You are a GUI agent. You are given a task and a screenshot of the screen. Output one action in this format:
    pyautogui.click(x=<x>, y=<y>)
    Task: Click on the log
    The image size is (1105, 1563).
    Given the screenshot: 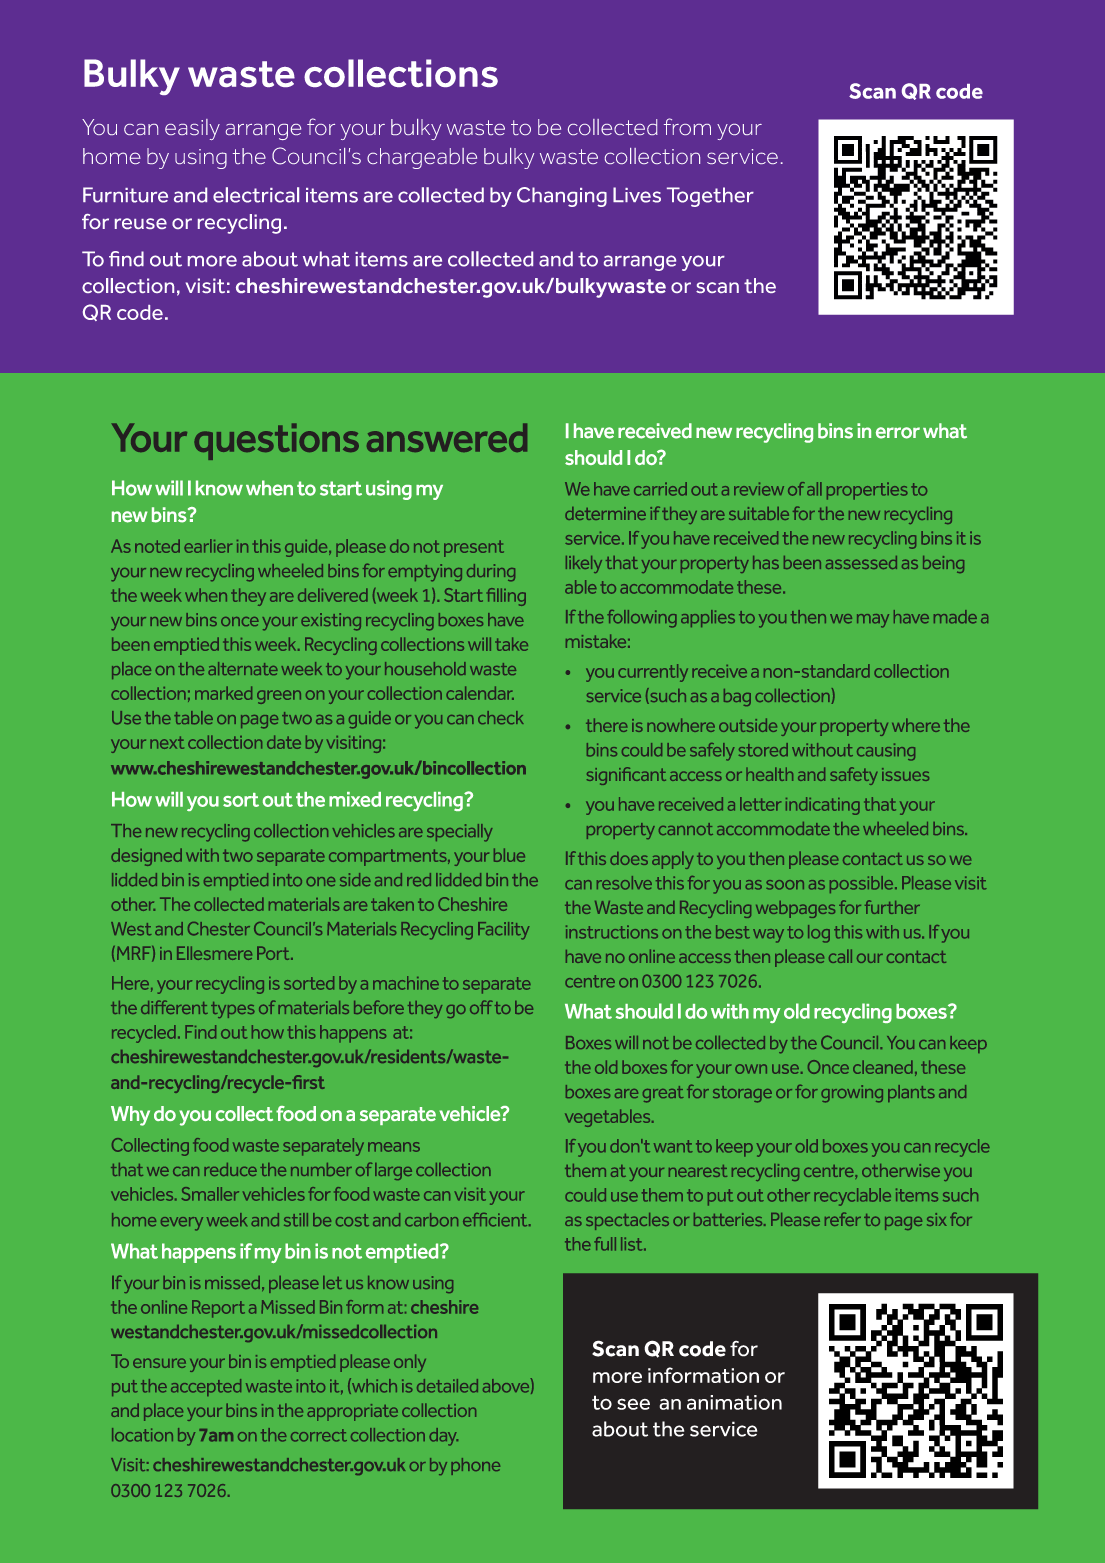 What is the action you would take?
    pyautogui.click(x=819, y=934)
